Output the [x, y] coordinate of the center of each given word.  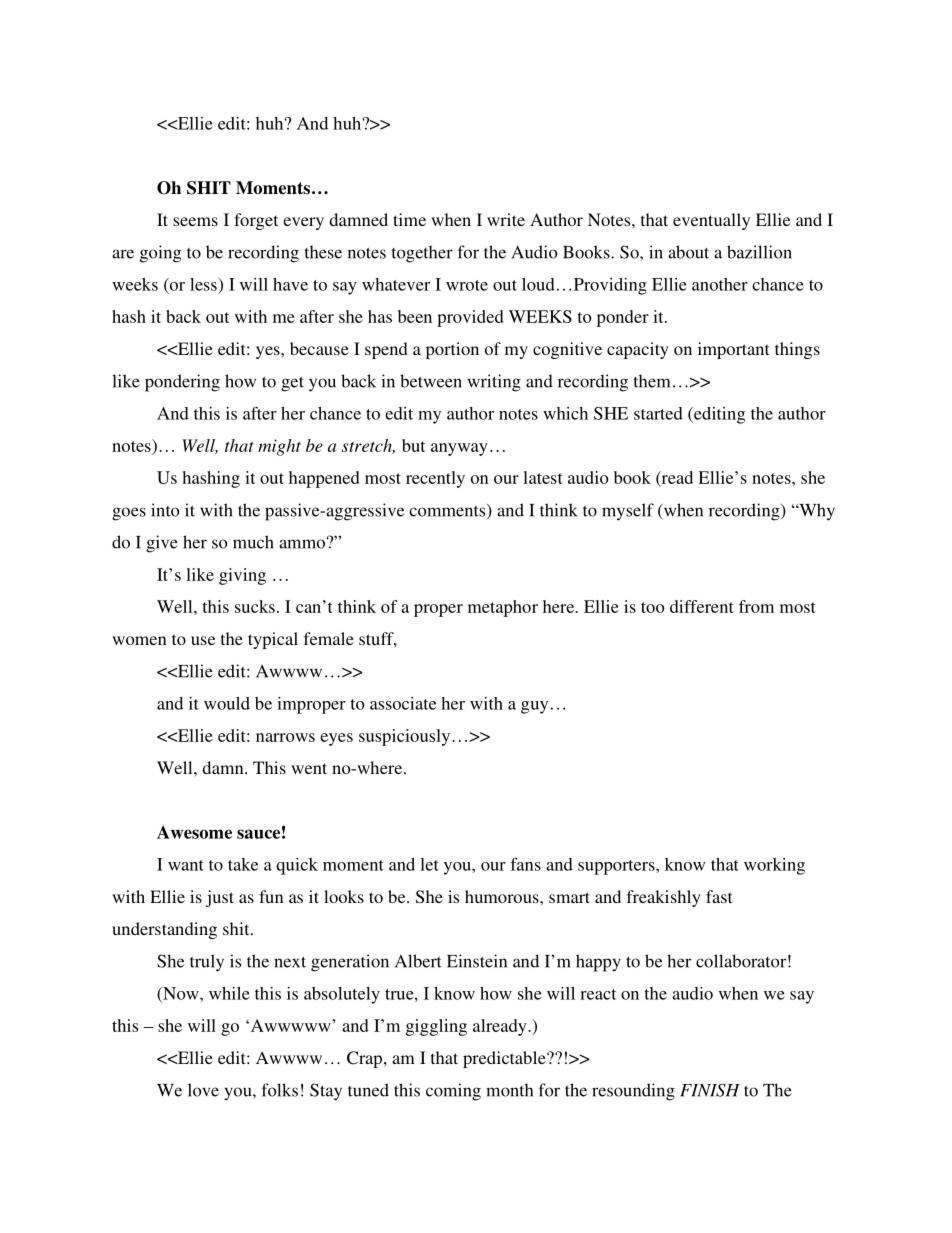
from [756, 606]
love [203, 1090]
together [422, 254]
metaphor [503, 608]
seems [195, 221]
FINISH [710, 1090]
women [139, 640]
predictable [505, 1059]
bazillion [759, 252]
